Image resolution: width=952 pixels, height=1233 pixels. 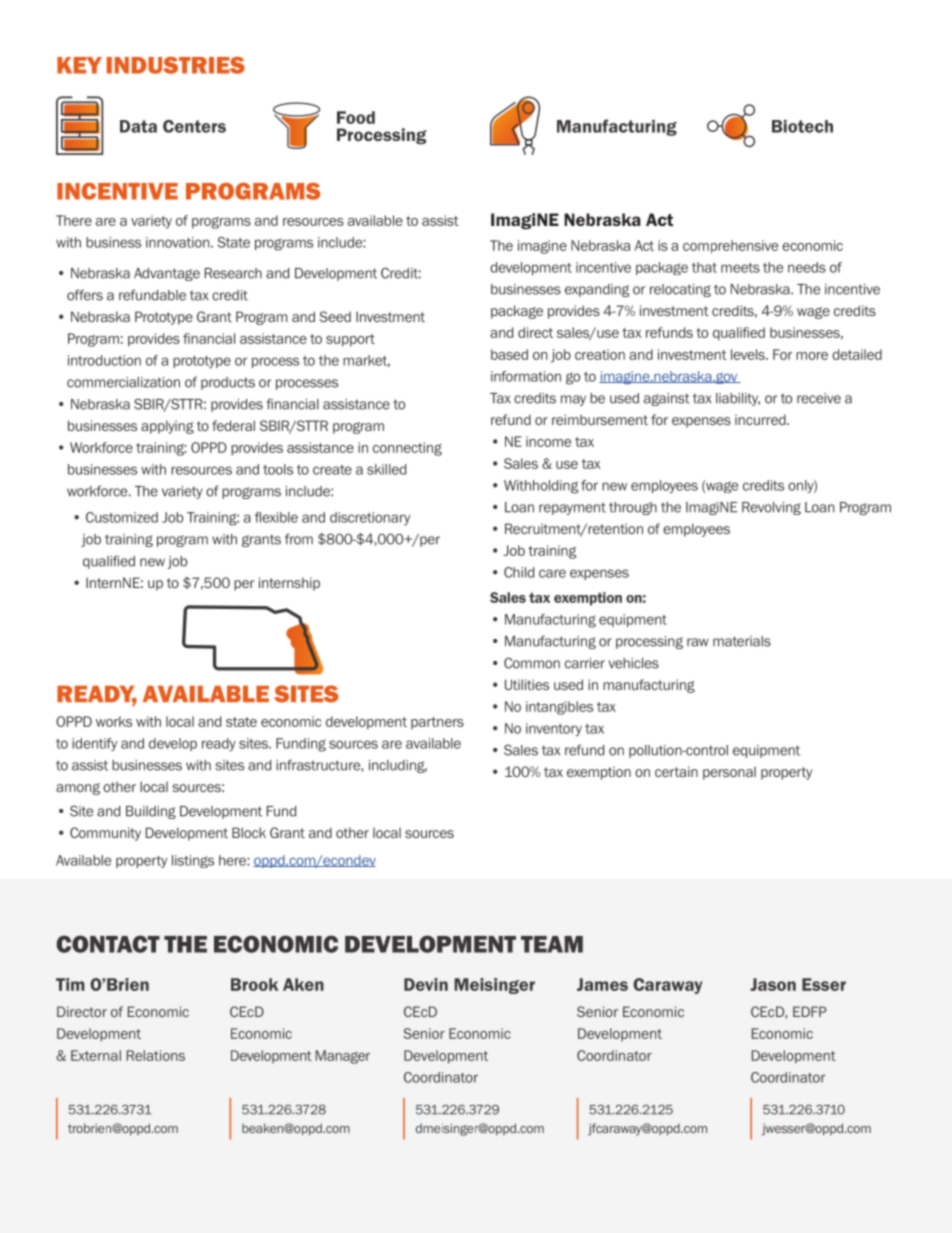 I want to click on Biotech, so click(x=802, y=126).
